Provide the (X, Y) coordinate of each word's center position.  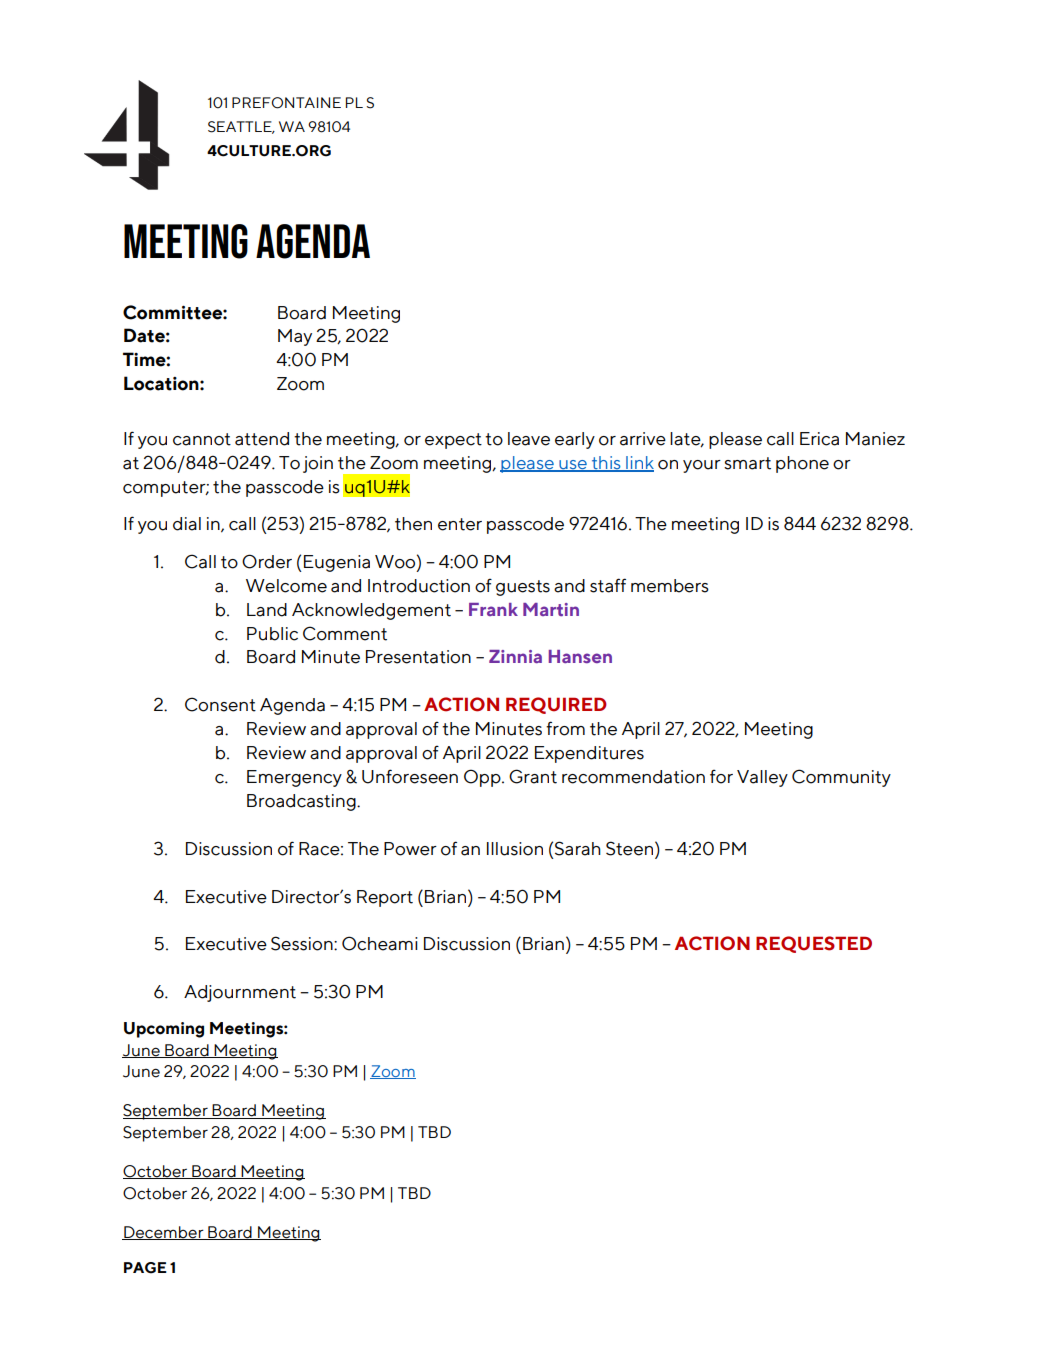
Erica (819, 439)
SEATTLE (241, 127)
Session (303, 943)
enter (460, 524)
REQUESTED (814, 944)
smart (747, 463)
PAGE (145, 1268)
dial (187, 524)
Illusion (515, 849)
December (164, 1233)
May (295, 337)
